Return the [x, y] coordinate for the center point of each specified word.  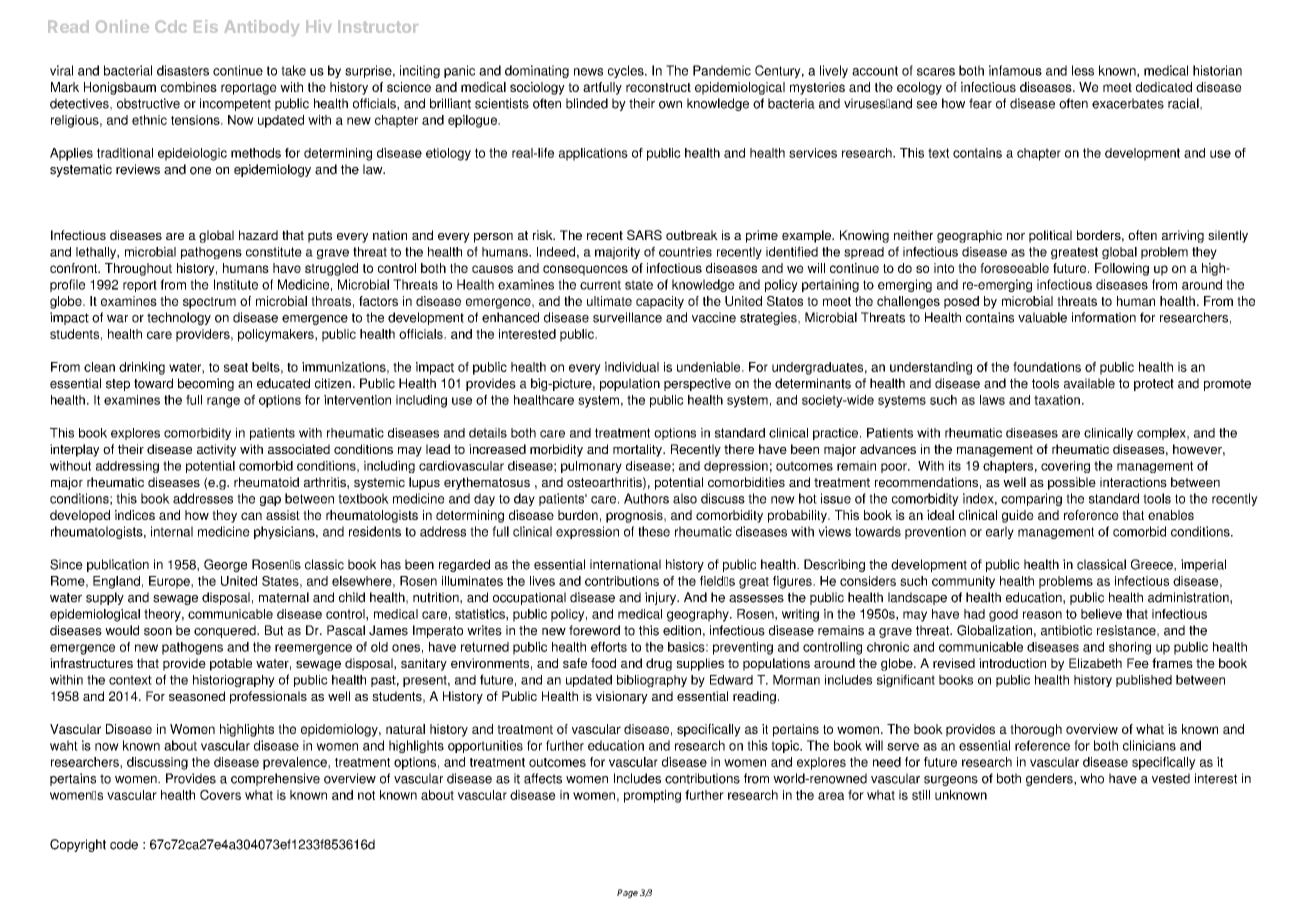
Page [627, 893]
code [124, 844]
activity [216, 450]
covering [1065, 467]
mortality [638, 450]
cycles [627, 71]
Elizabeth [1095, 663]
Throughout [138, 269]
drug [659, 664]
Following [1122, 269]
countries [685, 252]
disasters [183, 70]
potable [231, 664]
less [1083, 70]
